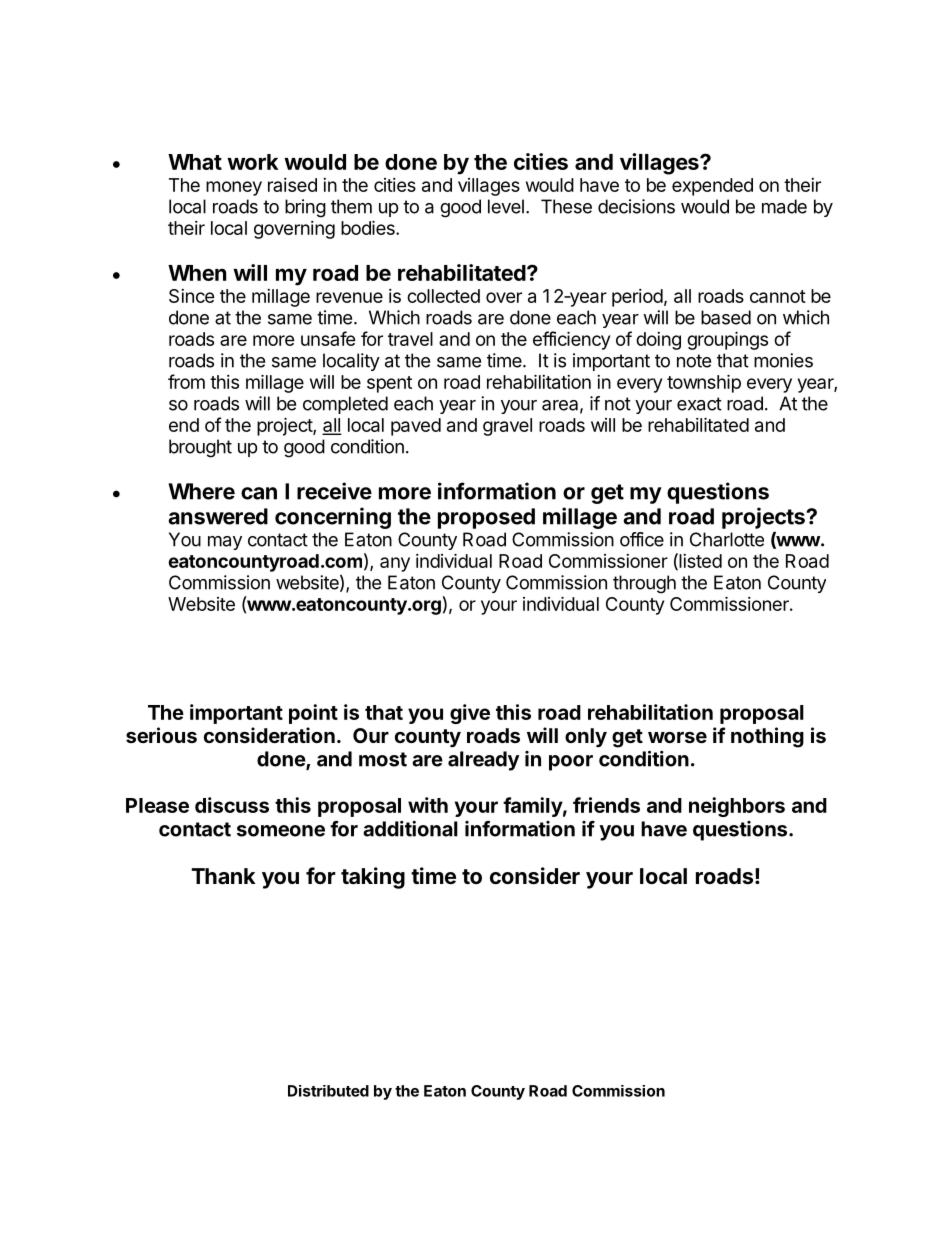  I want to click on through, so click(644, 584).
